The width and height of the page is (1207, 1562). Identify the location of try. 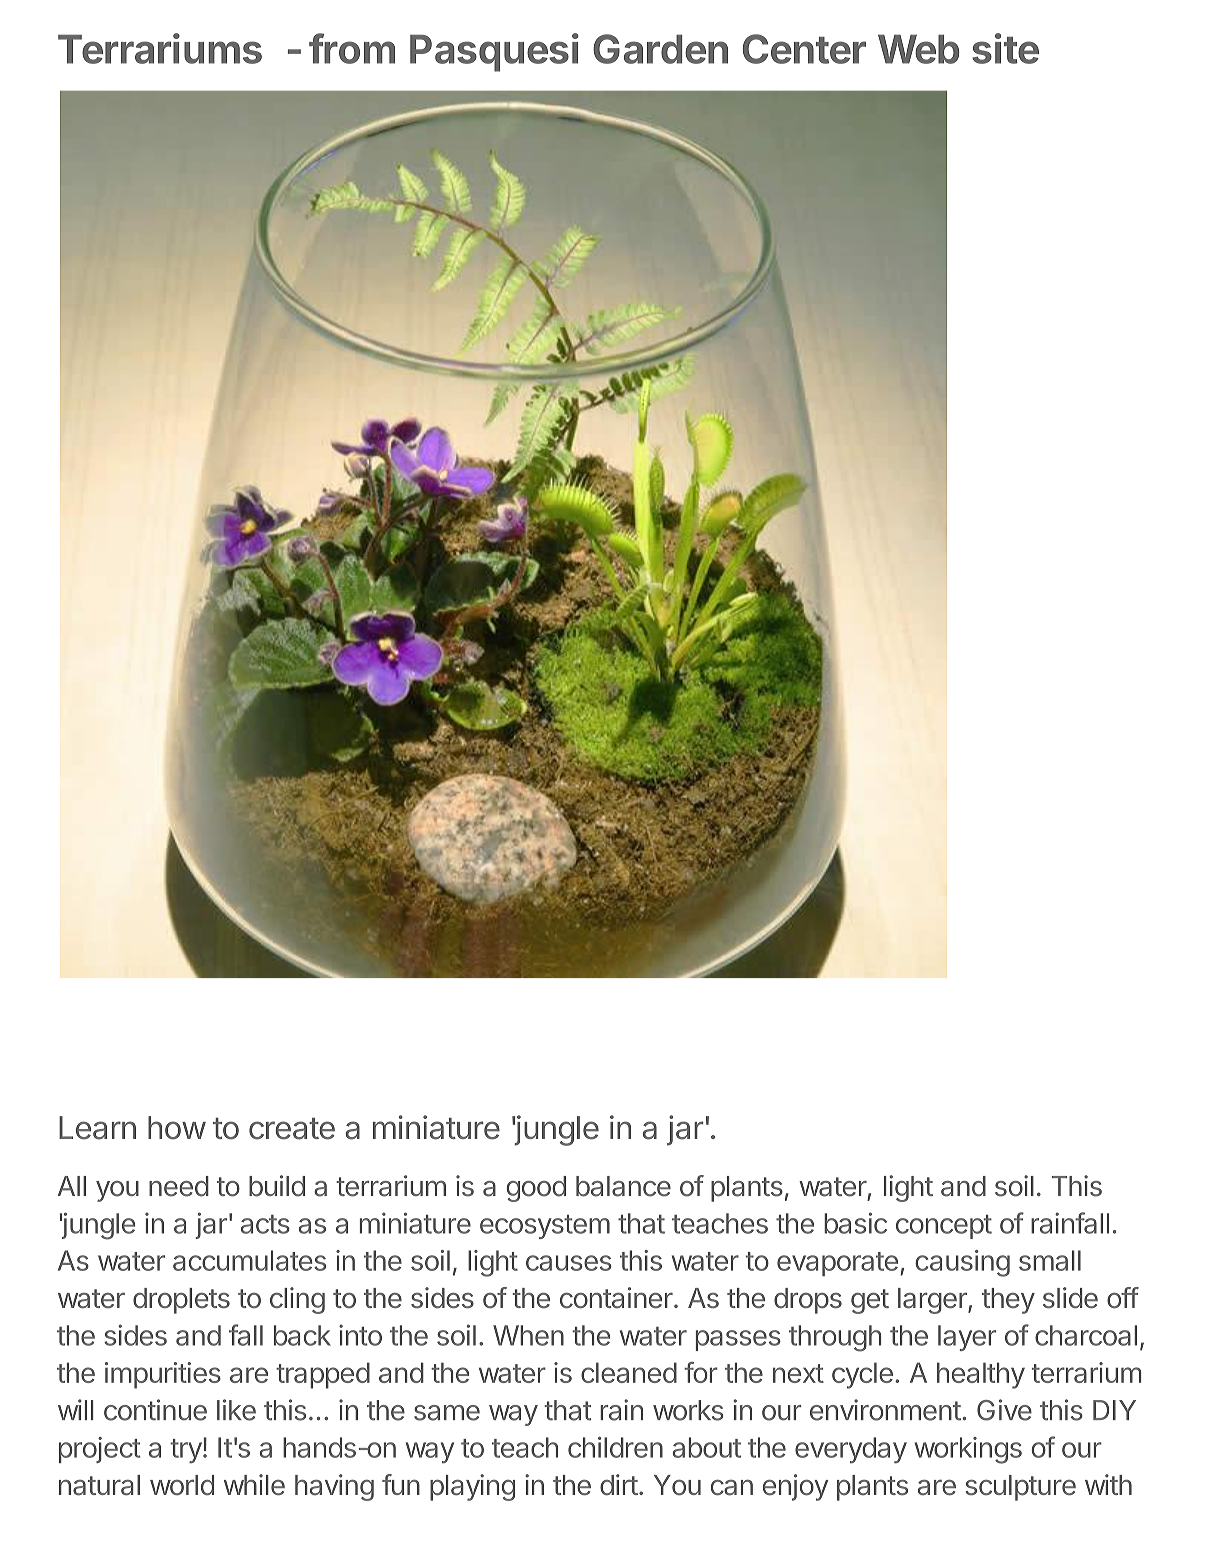
(186, 1451).
